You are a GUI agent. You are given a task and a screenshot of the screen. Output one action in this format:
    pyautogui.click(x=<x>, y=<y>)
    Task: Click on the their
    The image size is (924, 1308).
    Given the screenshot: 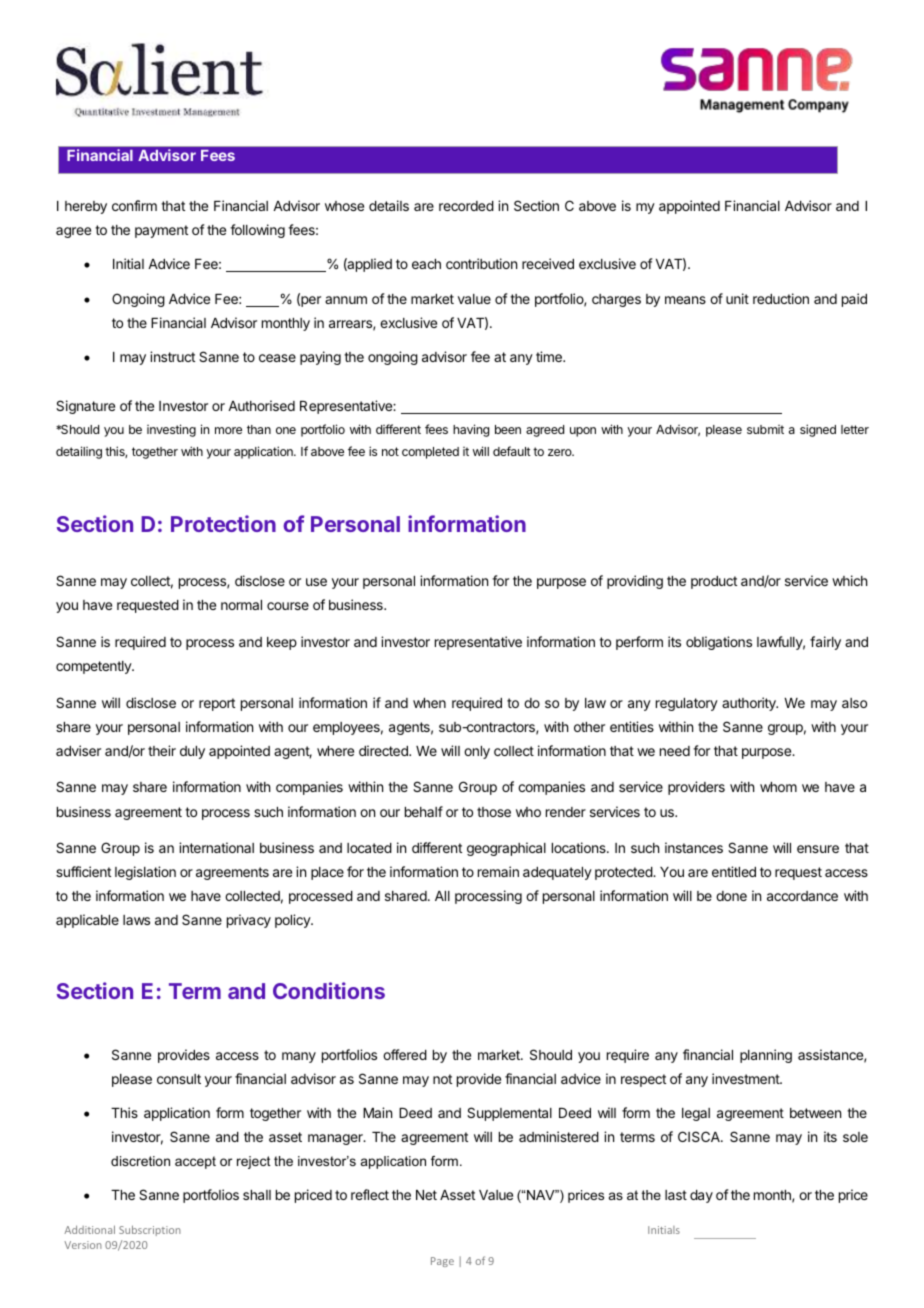 What is the action you would take?
    pyautogui.click(x=162, y=750)
